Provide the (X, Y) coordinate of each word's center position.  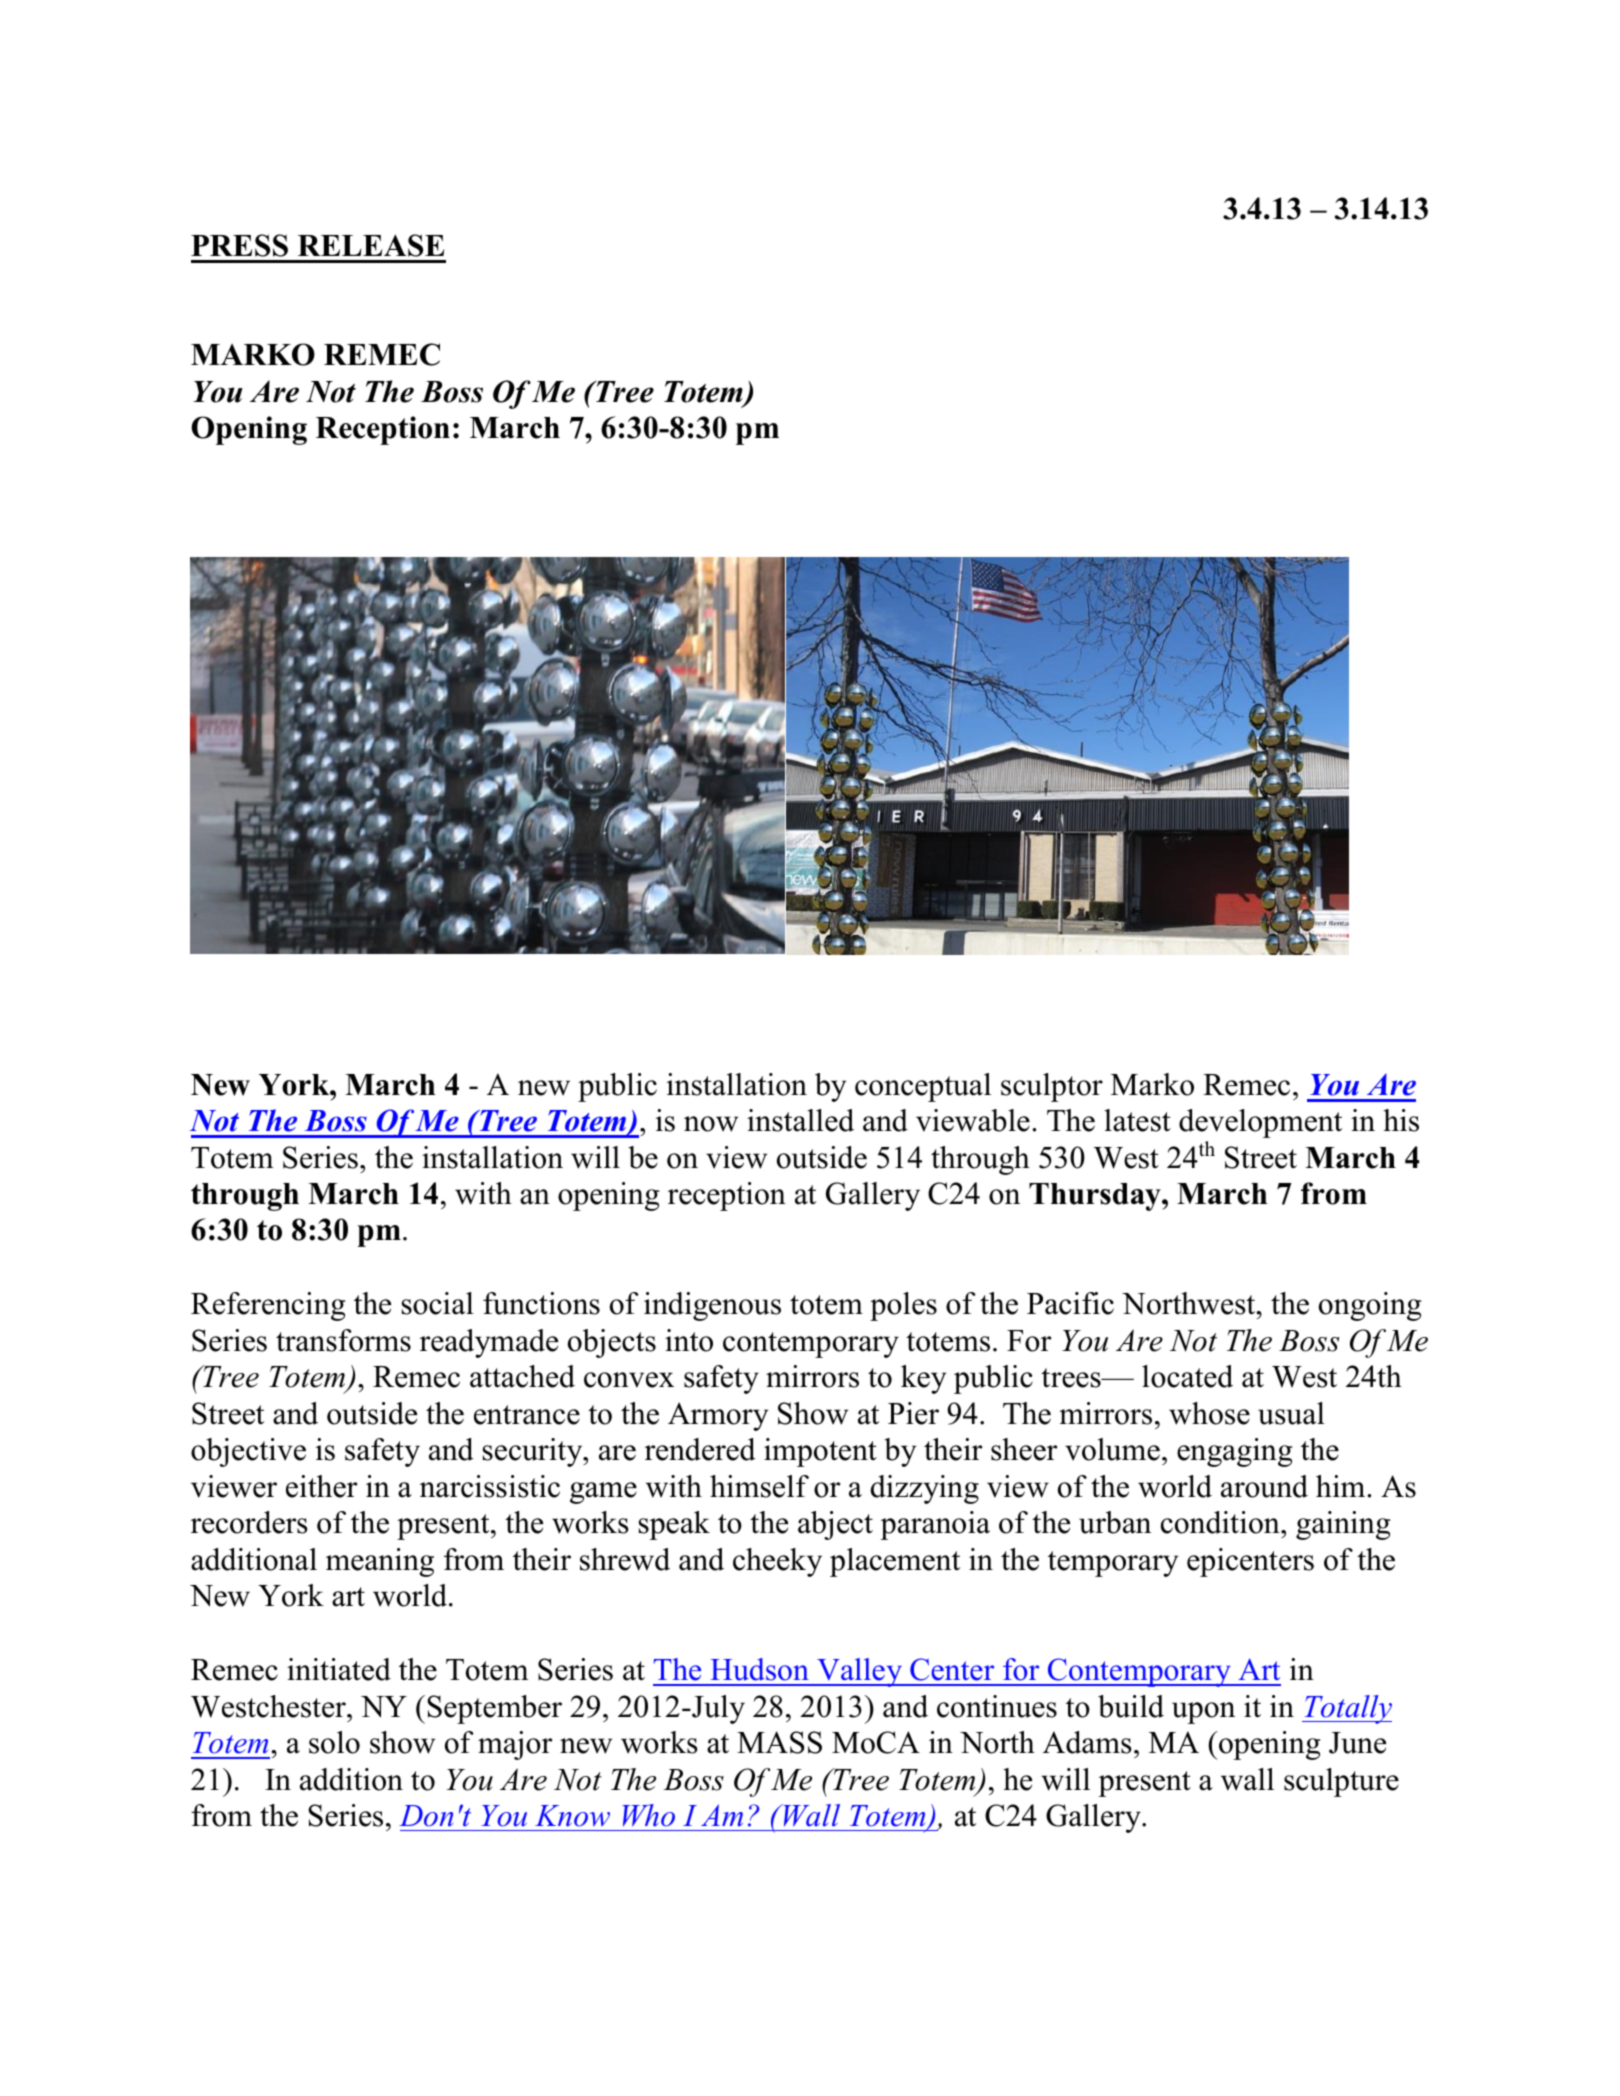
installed (800, 1120)
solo (334, 1742)
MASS (779, 1742)
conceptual (923, 1087)
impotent (820, 1452)
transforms (343, 1340)
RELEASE (371, 245)
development (1260, 1123)
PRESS (239, 245)
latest (1137, 1120)
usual (1291, 1413)
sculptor (1052, 1087)
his (1401, 1120)
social (438, 1303)
